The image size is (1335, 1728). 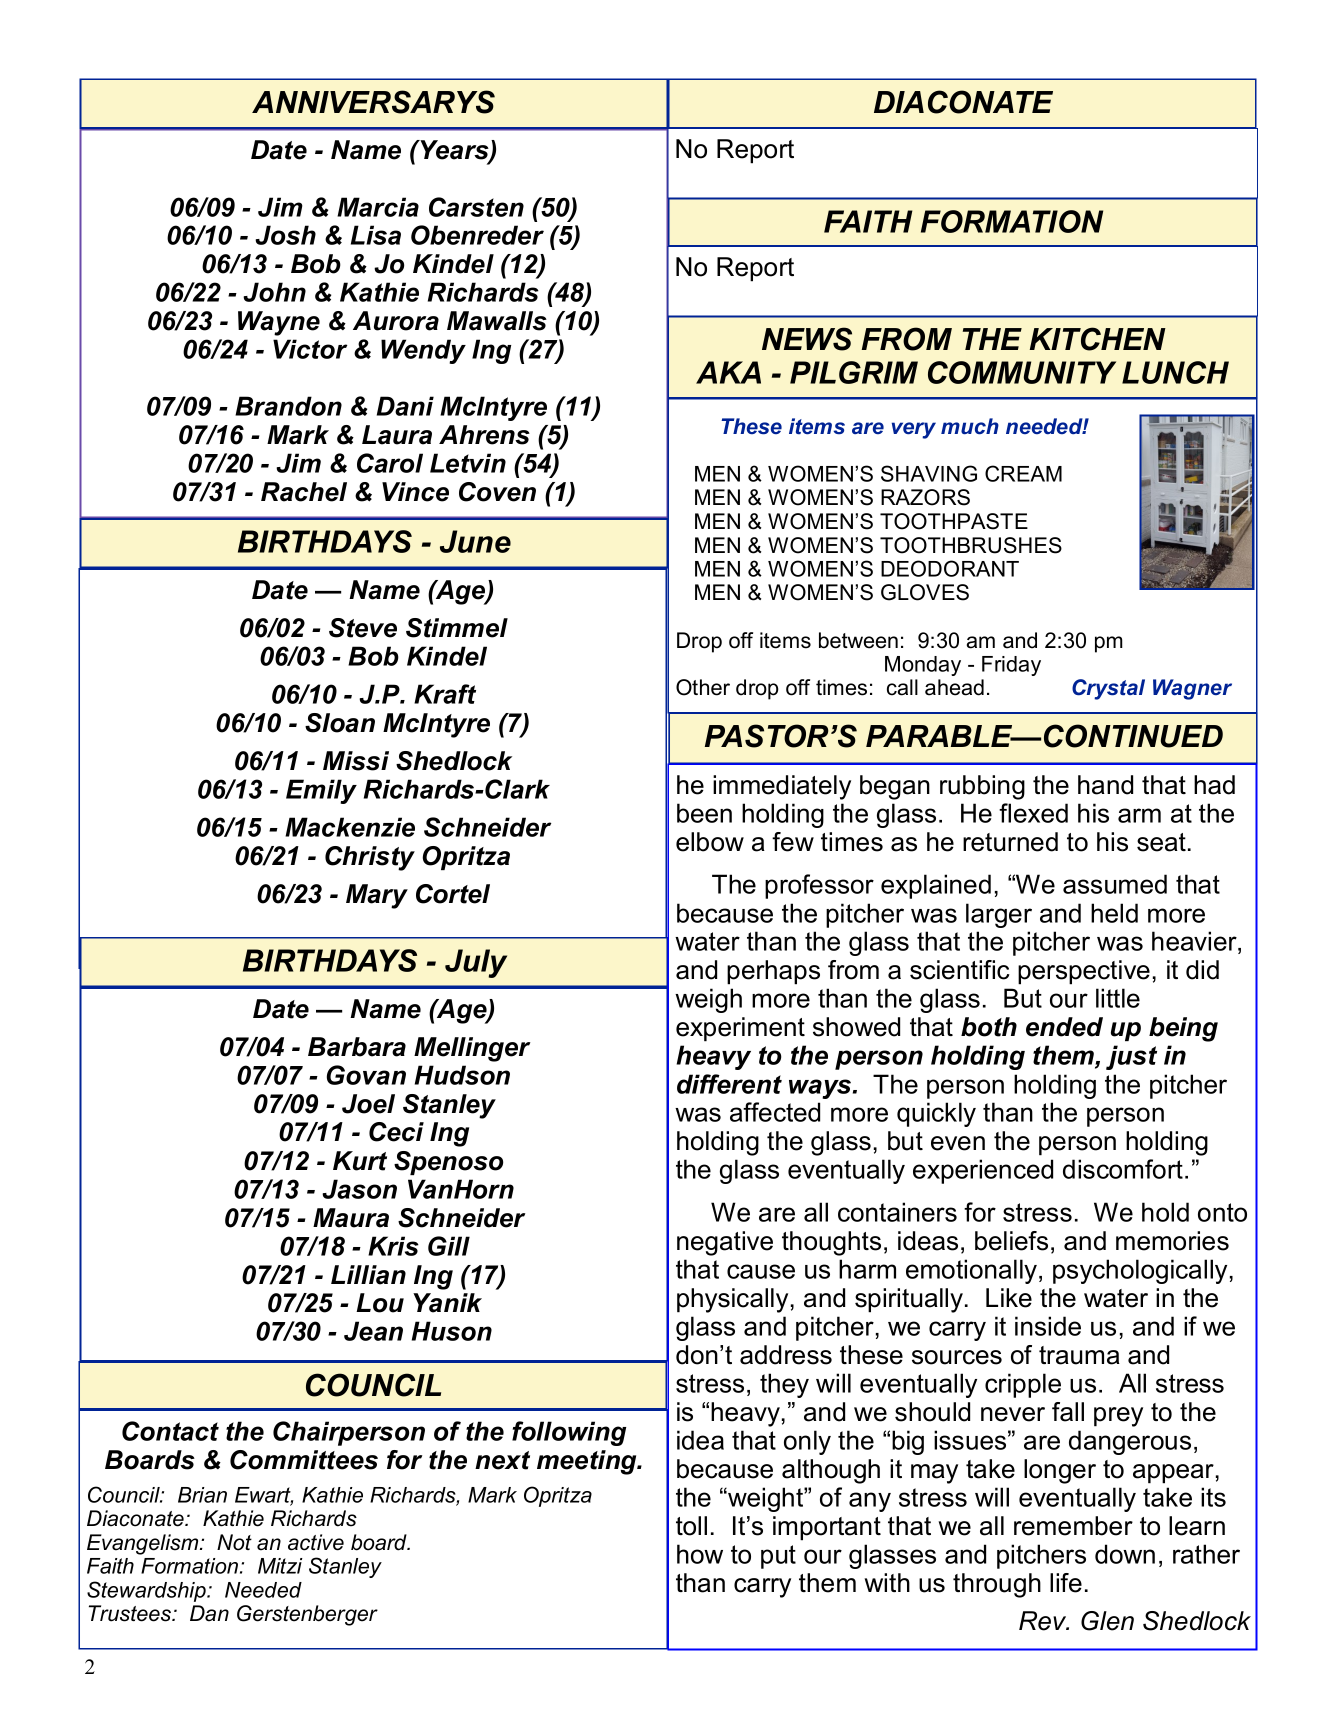 What do you see at coordinates (691, 1526) in the screenshot?
I see `toll` at bounding box center [691, 1526].
